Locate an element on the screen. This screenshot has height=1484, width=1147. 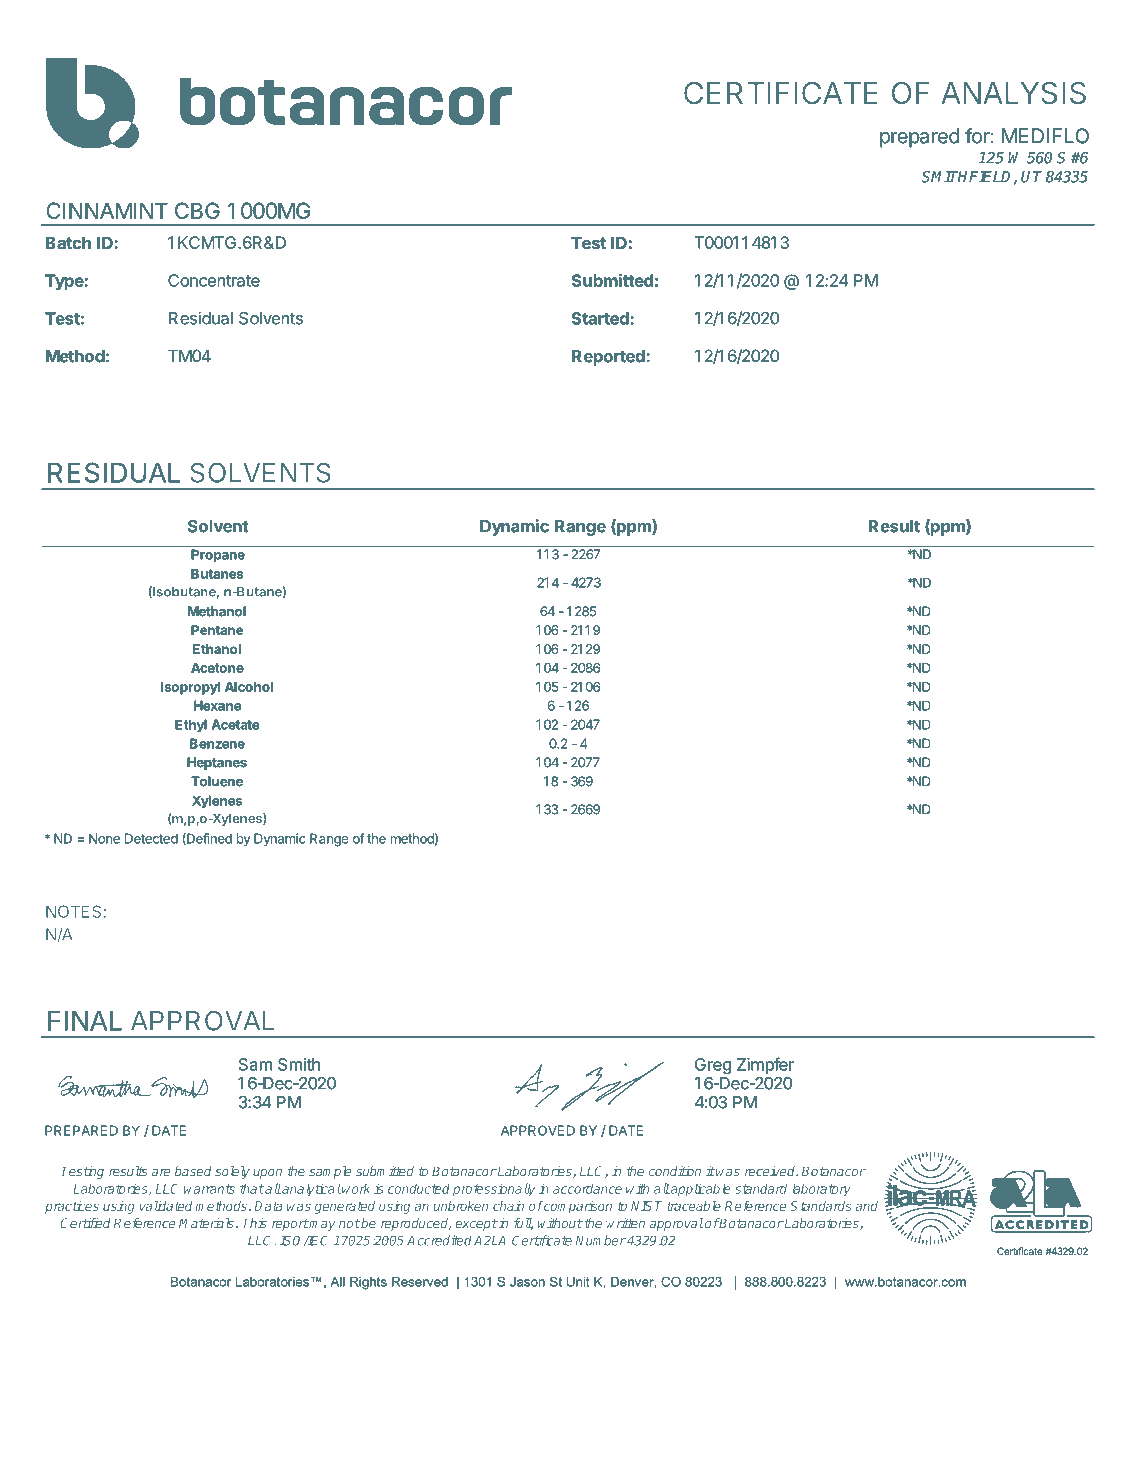
Detected is located at coordinates (151, 838).
